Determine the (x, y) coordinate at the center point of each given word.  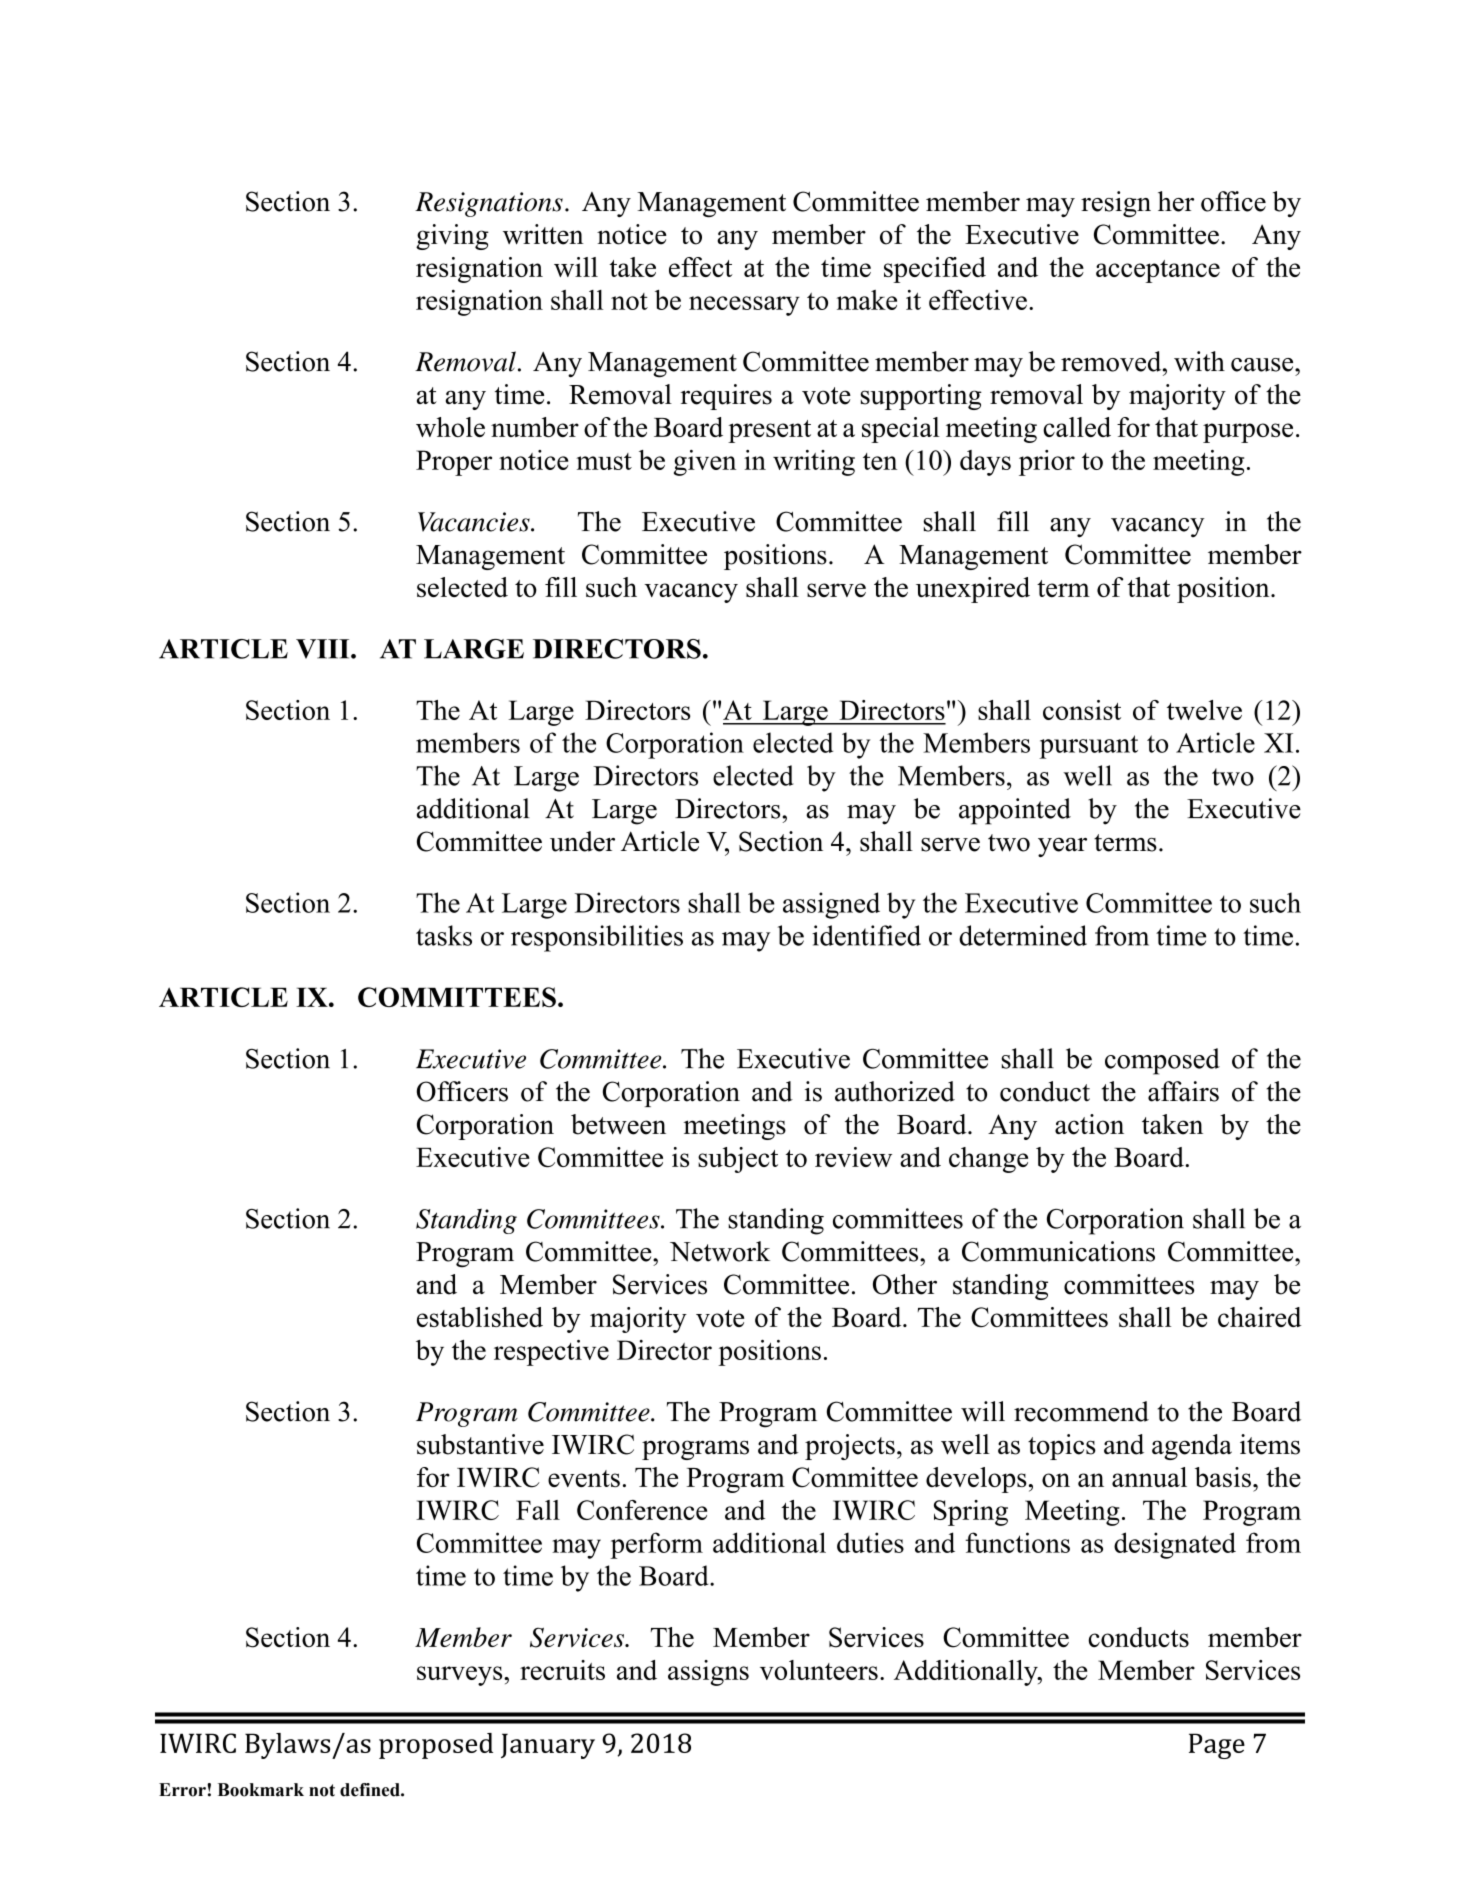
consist (1082, 710)
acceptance (1158, 271)
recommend (1081, 1411)
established (480, 1317)
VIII (324, 649)
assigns (708, 1673)
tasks (444, 935)
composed (1162, 1061)
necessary (744, 306)
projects (850, 1447)
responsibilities (597, 938)
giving (452, 237)
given (705, 463)
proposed (436, 1746)
